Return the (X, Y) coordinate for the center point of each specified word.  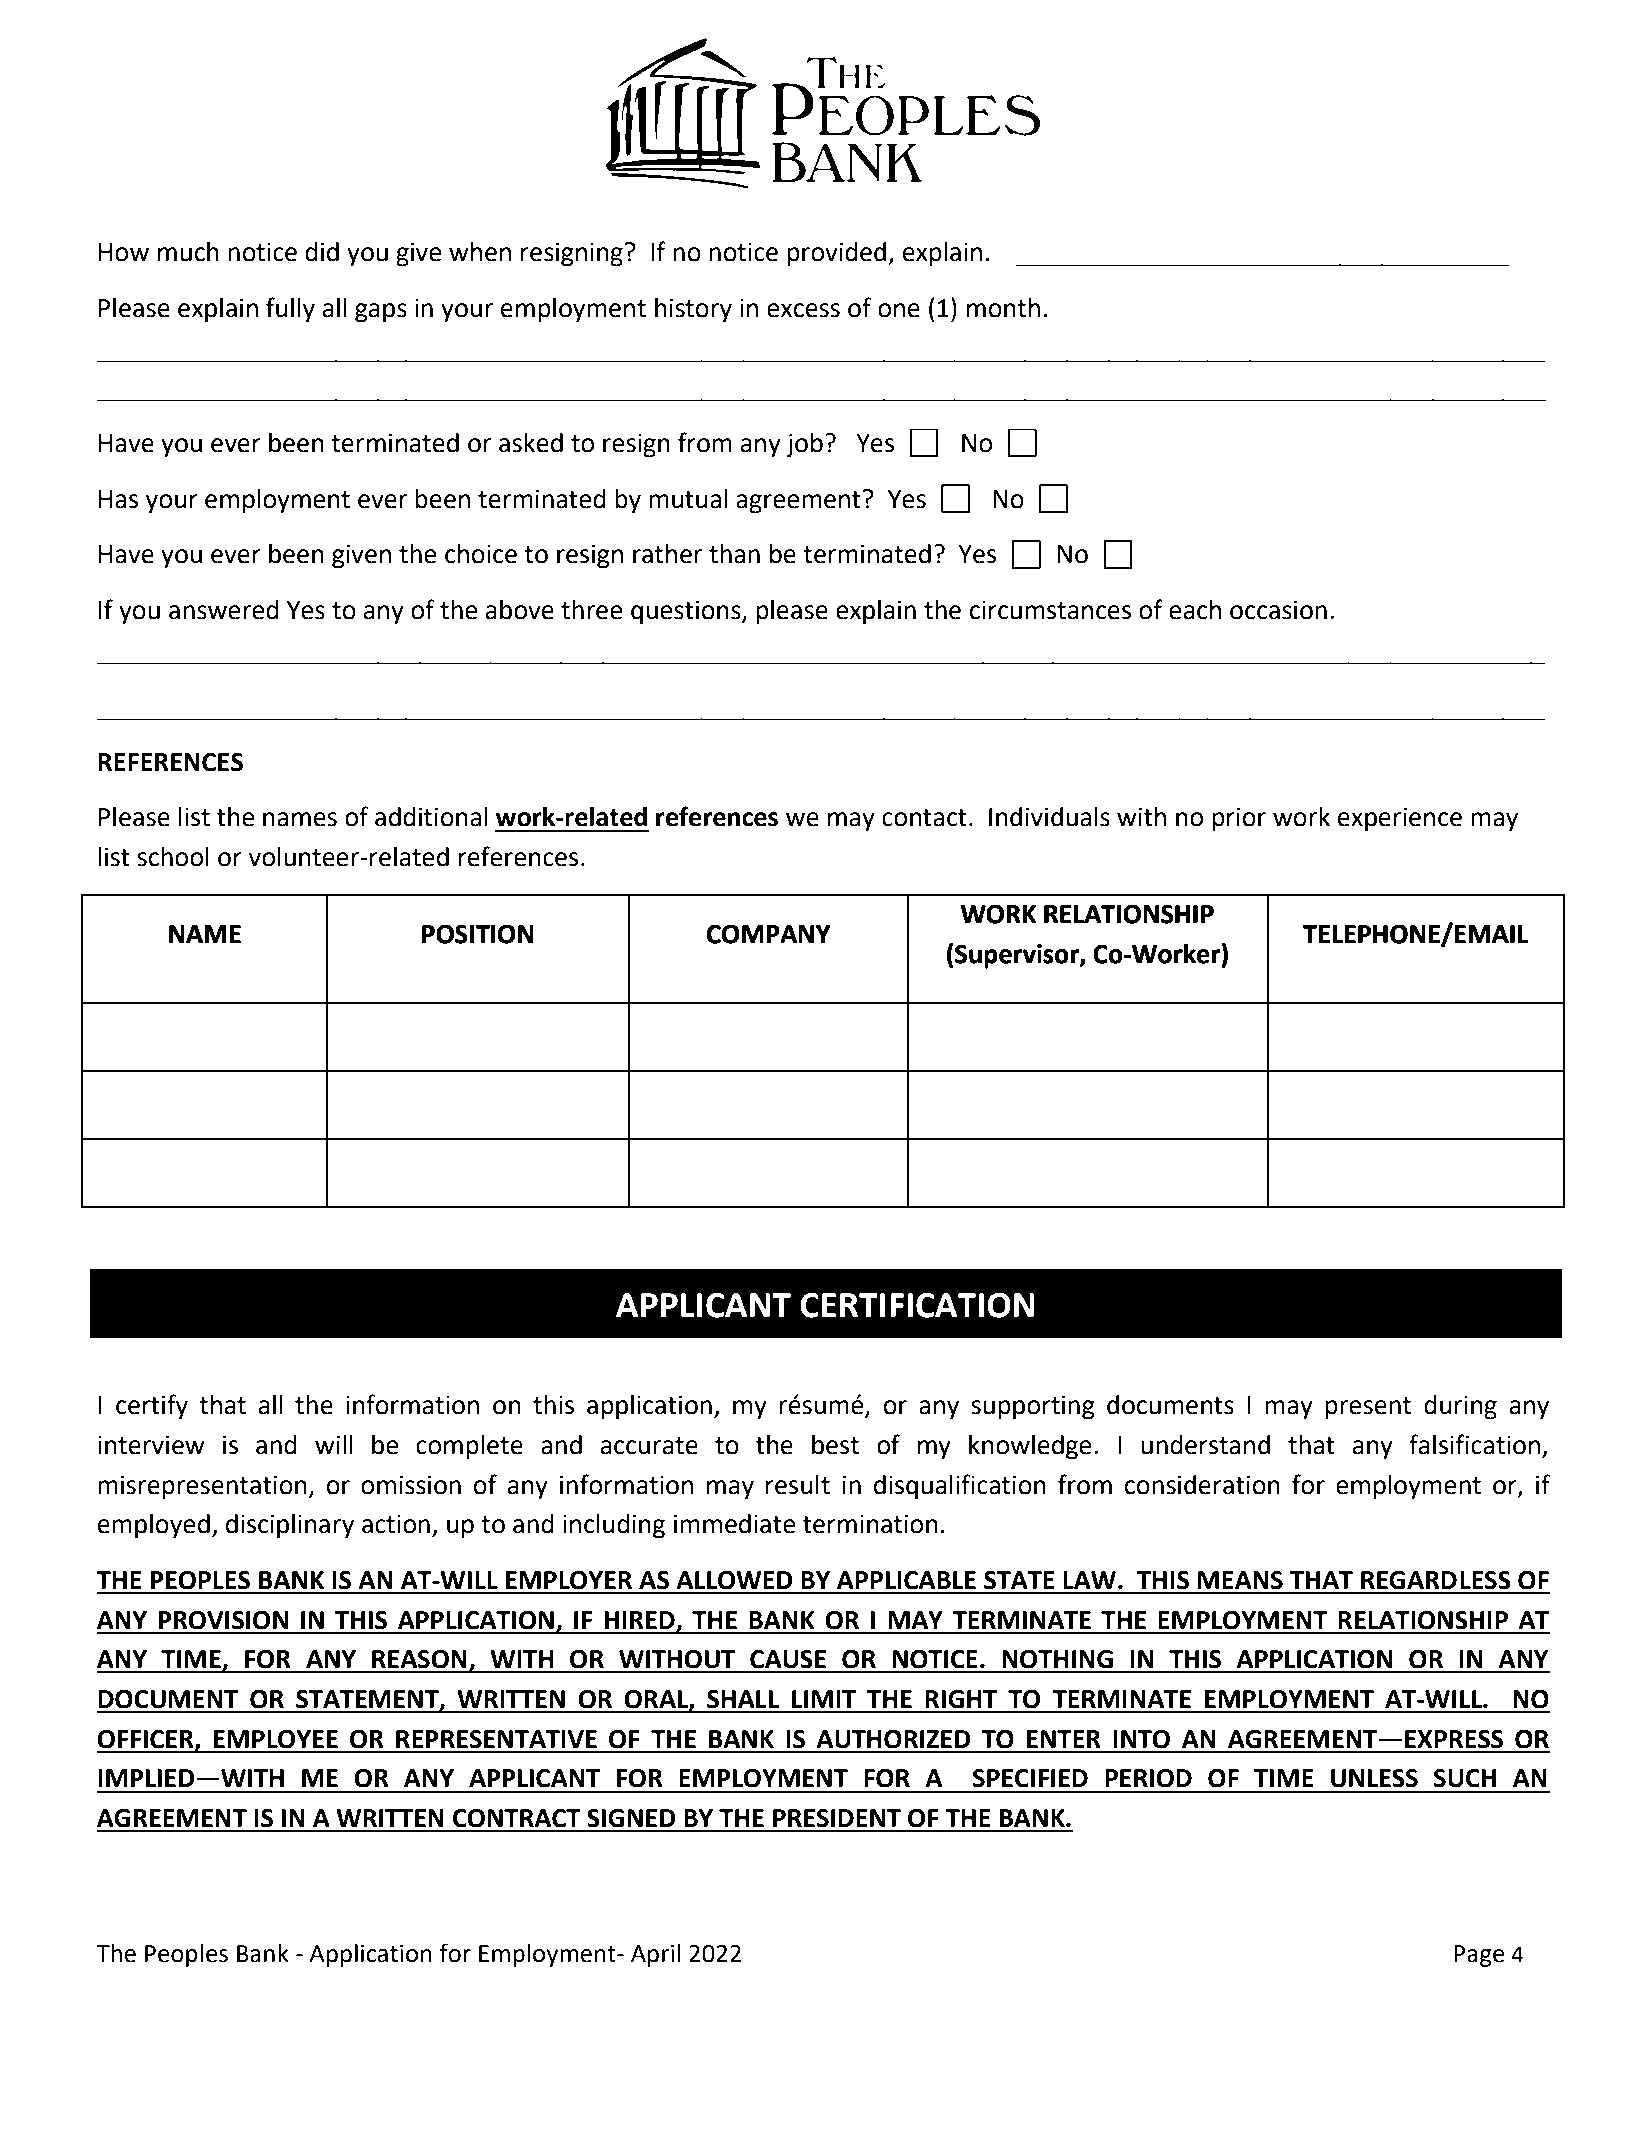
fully (290, 310)
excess (803, 310)
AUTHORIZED (893, 1739)
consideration (1202, 1485)
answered (224, 610)
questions (687, 612)
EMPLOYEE (276, 1739)
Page (1479, 1956)
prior (1239, 820)
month (1003, 308)
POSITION (477, 934)
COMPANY (768, 934)
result (798, 1485)
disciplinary (290, 1526)
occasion (1278, 610)
